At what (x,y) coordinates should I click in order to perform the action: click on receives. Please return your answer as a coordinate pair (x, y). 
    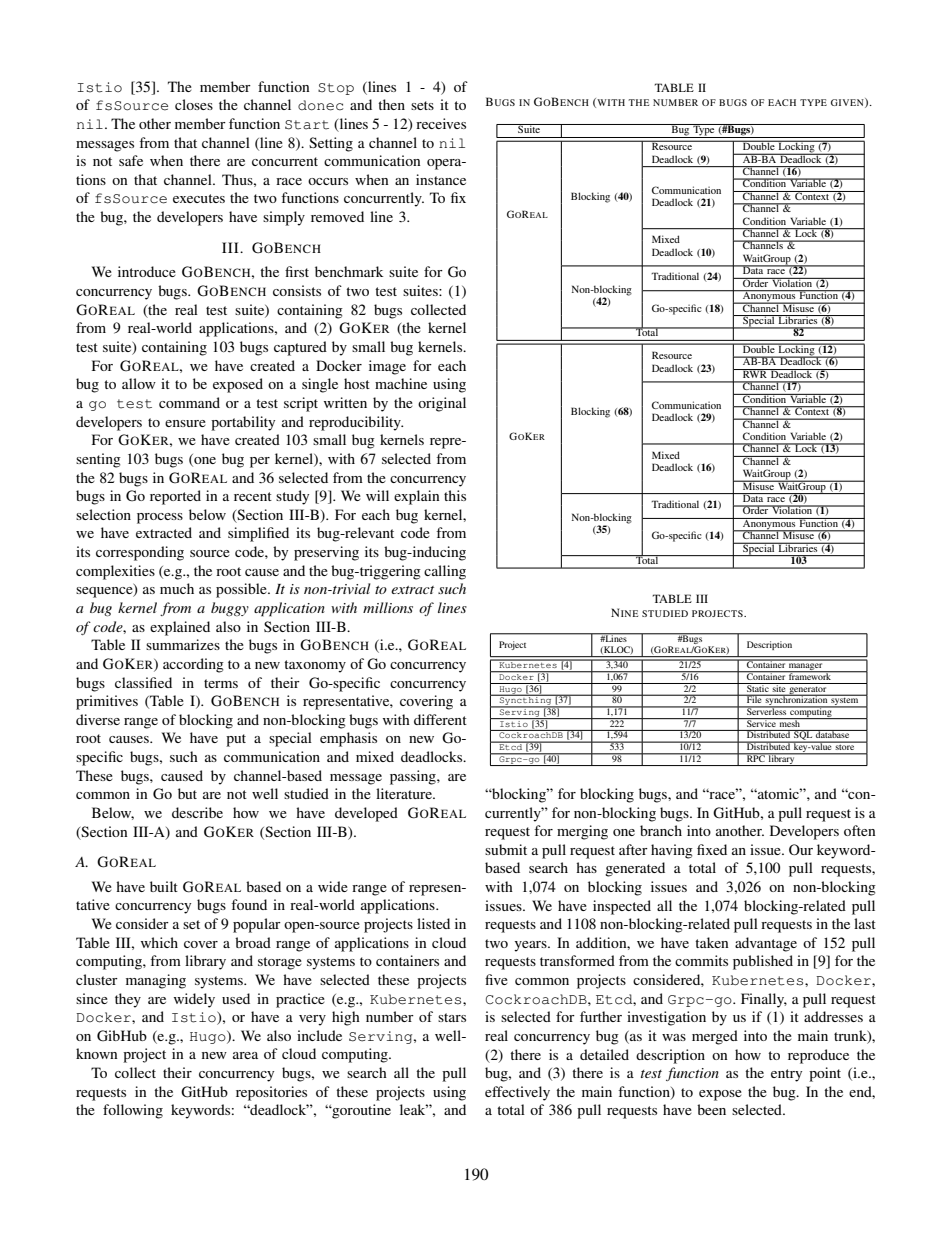
    Looking at the image, I should click on (441, 123).
